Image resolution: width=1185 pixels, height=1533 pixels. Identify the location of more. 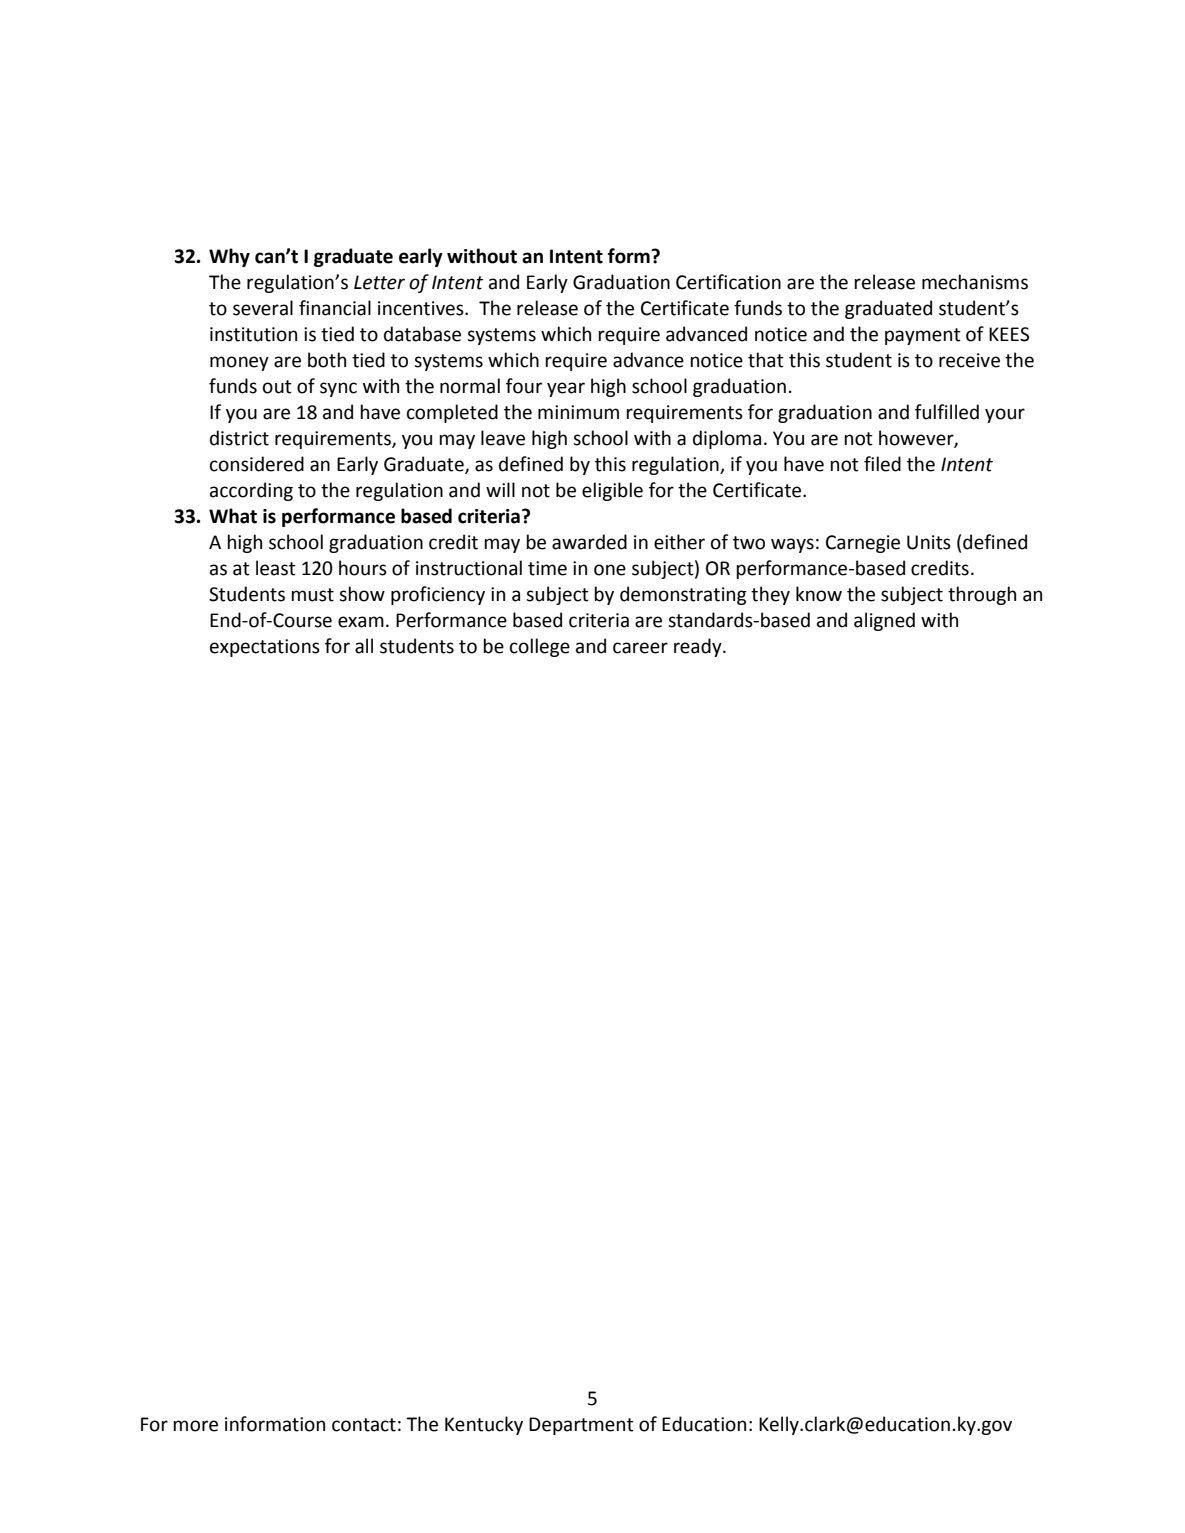
(195, 1426).
